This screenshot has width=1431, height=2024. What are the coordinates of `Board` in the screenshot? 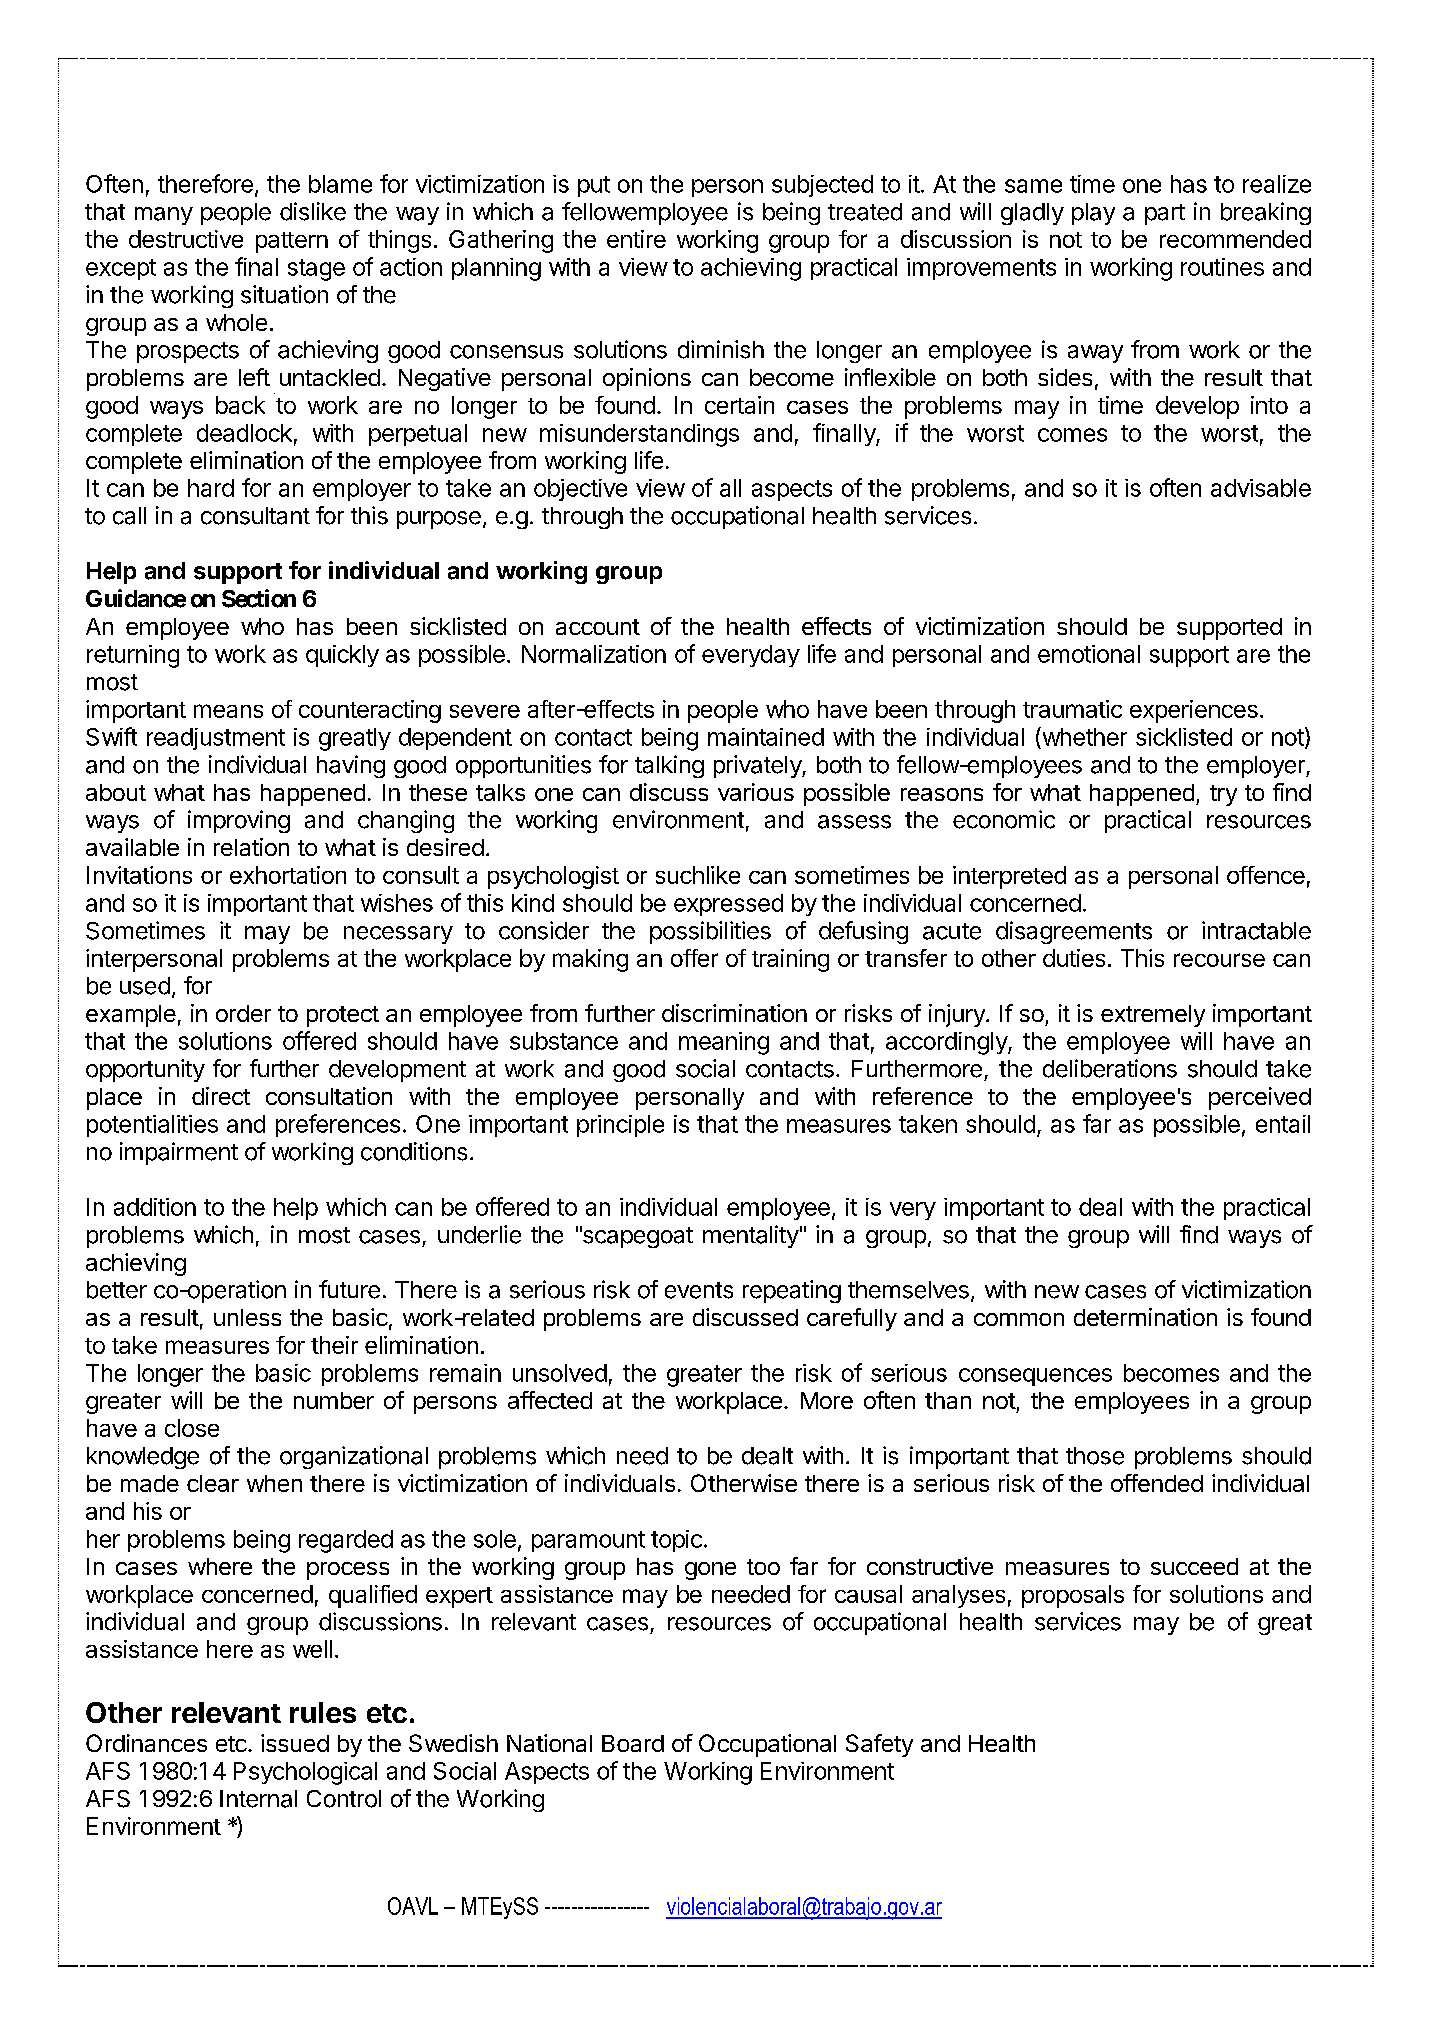 It's located at (633, 1743).
